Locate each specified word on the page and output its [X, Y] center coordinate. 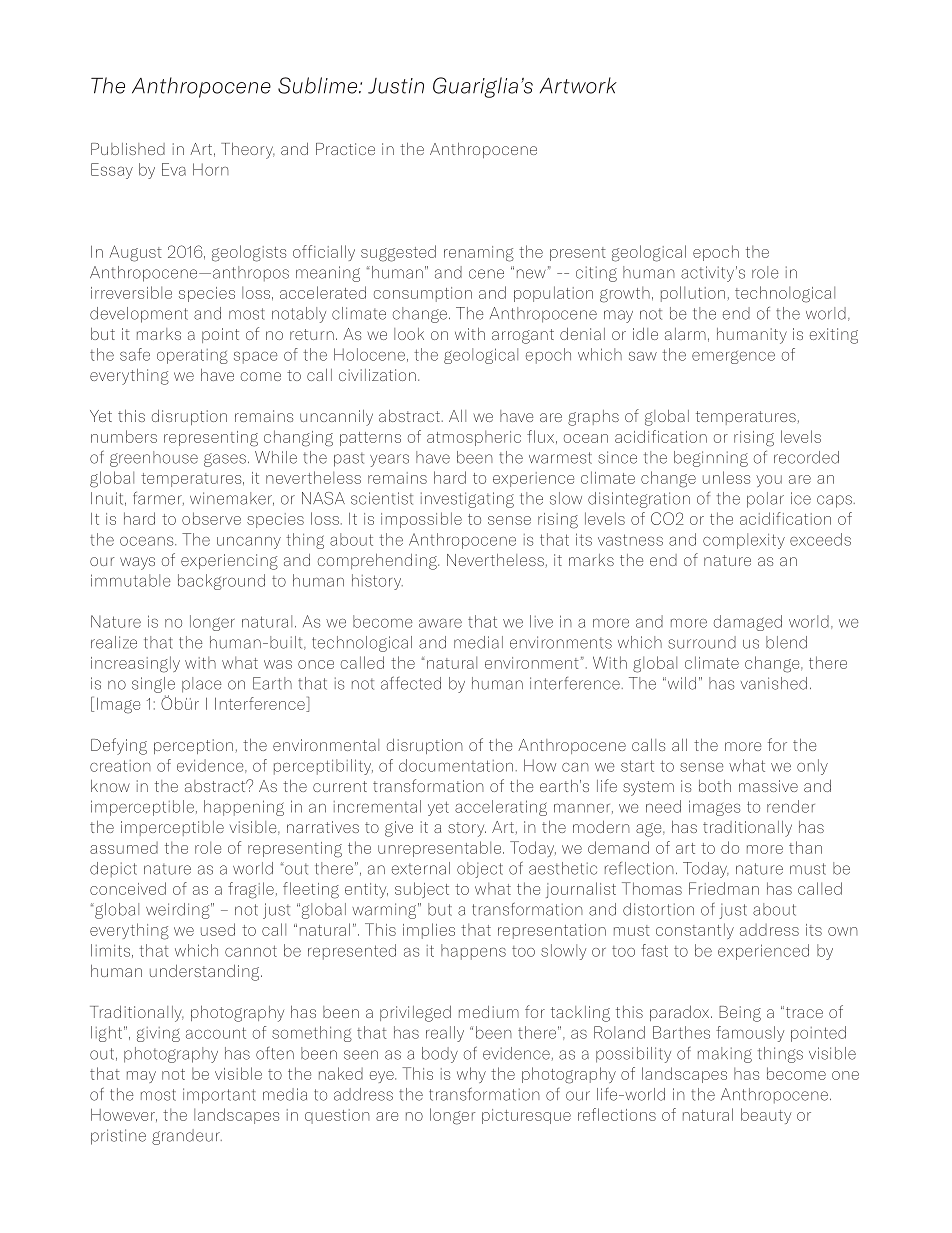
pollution [693, 294]
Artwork [578, 85]
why [471, 1075]
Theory [248, 151]
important [219, 1096]
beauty [766, 1116]
